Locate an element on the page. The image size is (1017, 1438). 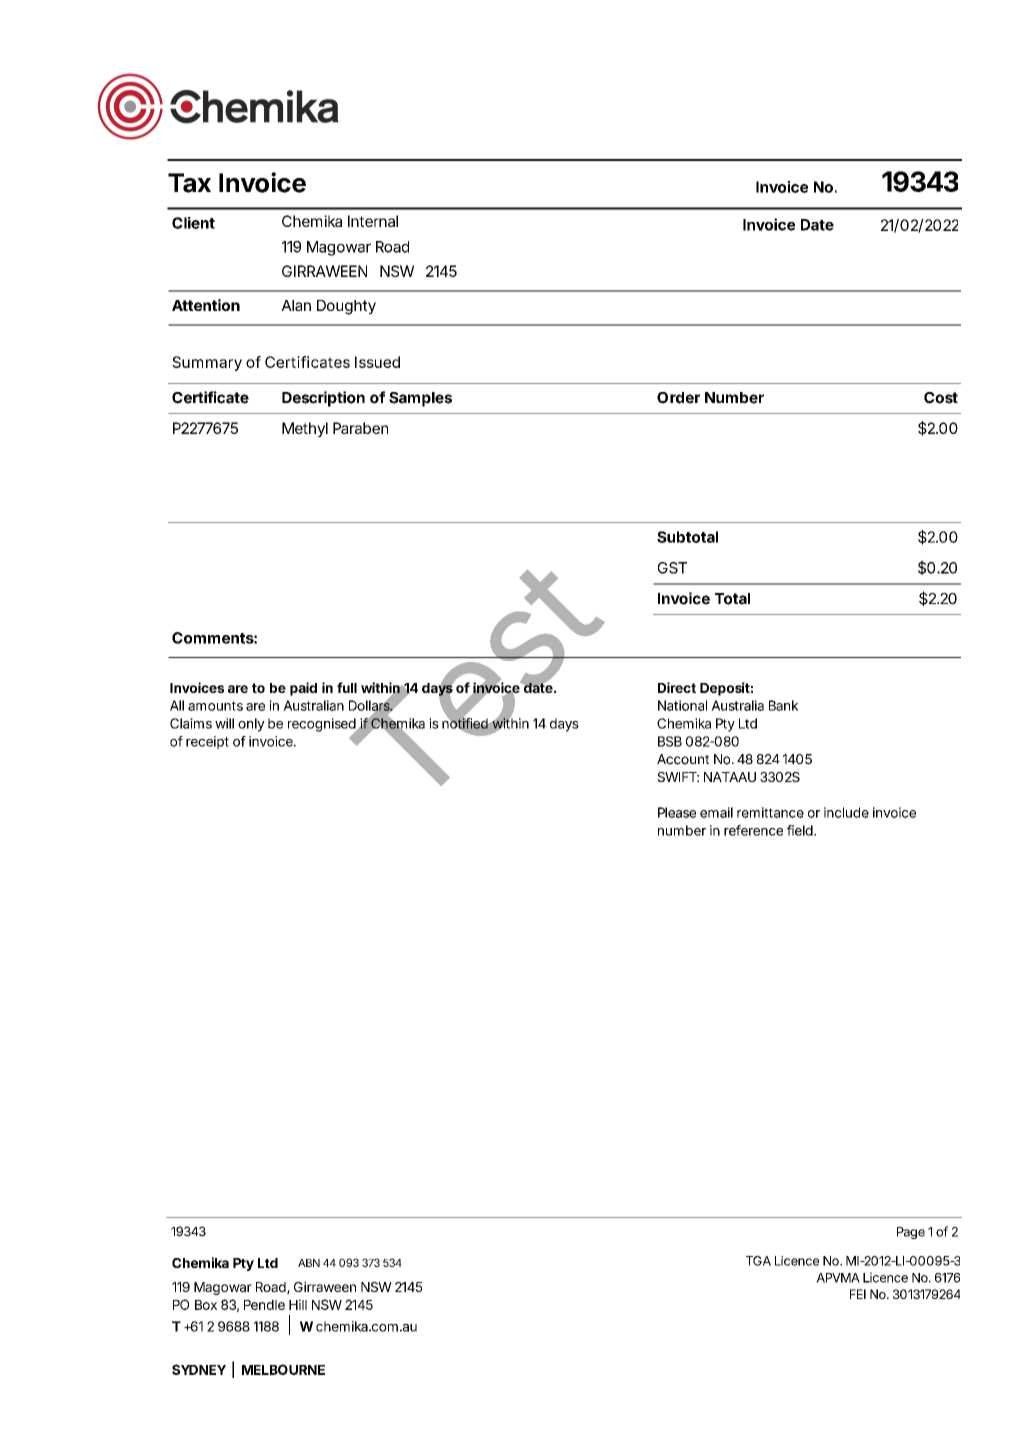
TGA is located at coordinates (758, 1261).
